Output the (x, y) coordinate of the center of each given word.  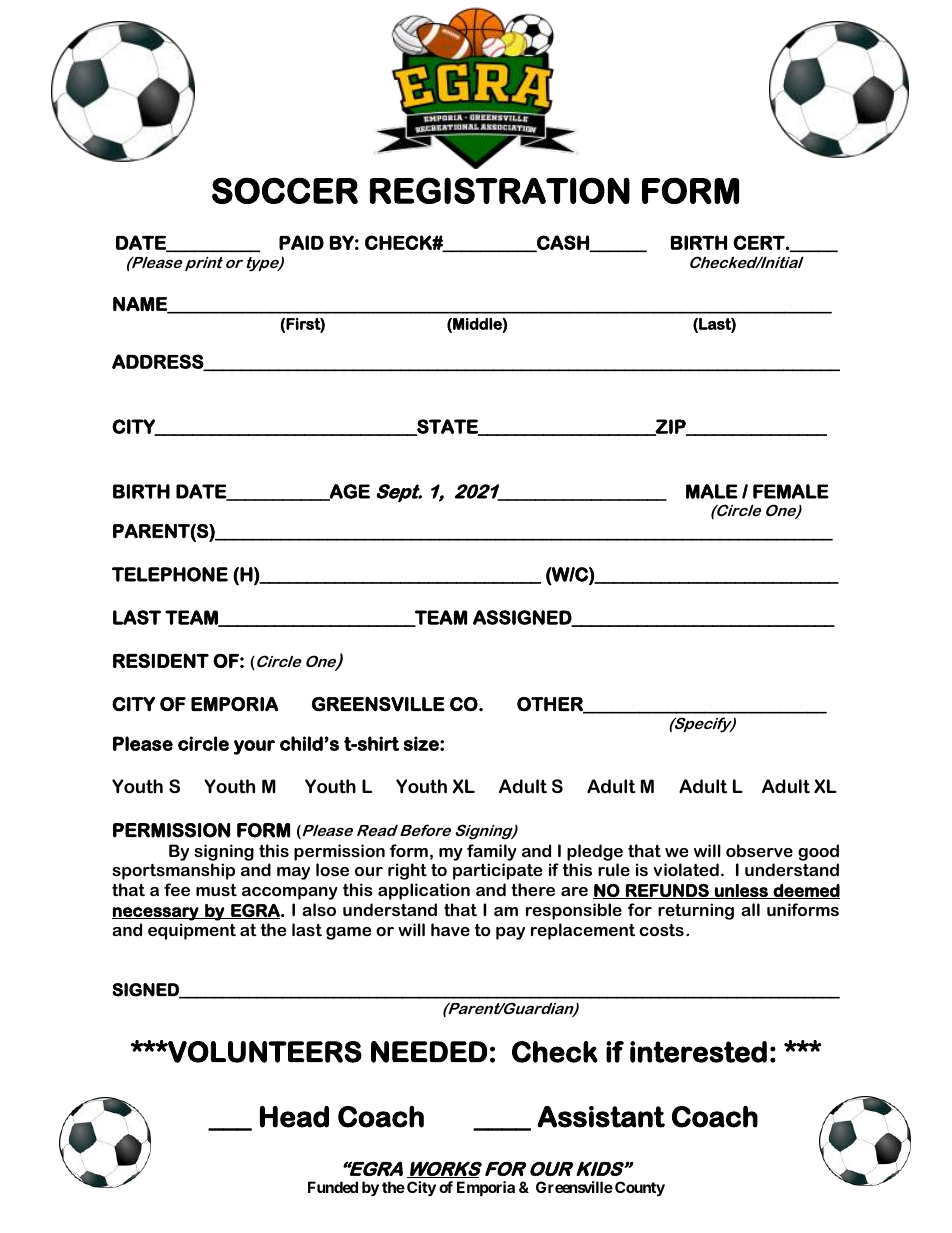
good (818, 852)
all (750, 909)
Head (294, 1117)
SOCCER (285, 190)
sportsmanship (173, 871)
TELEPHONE (170, 574)
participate (497, 871)
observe (759, 850)
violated (686, 869)
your (254, 747)
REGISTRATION (500, 190)
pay (510, 933)
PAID (301, 242)
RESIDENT (161, 660)
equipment (192, 931)
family (491, 852)
